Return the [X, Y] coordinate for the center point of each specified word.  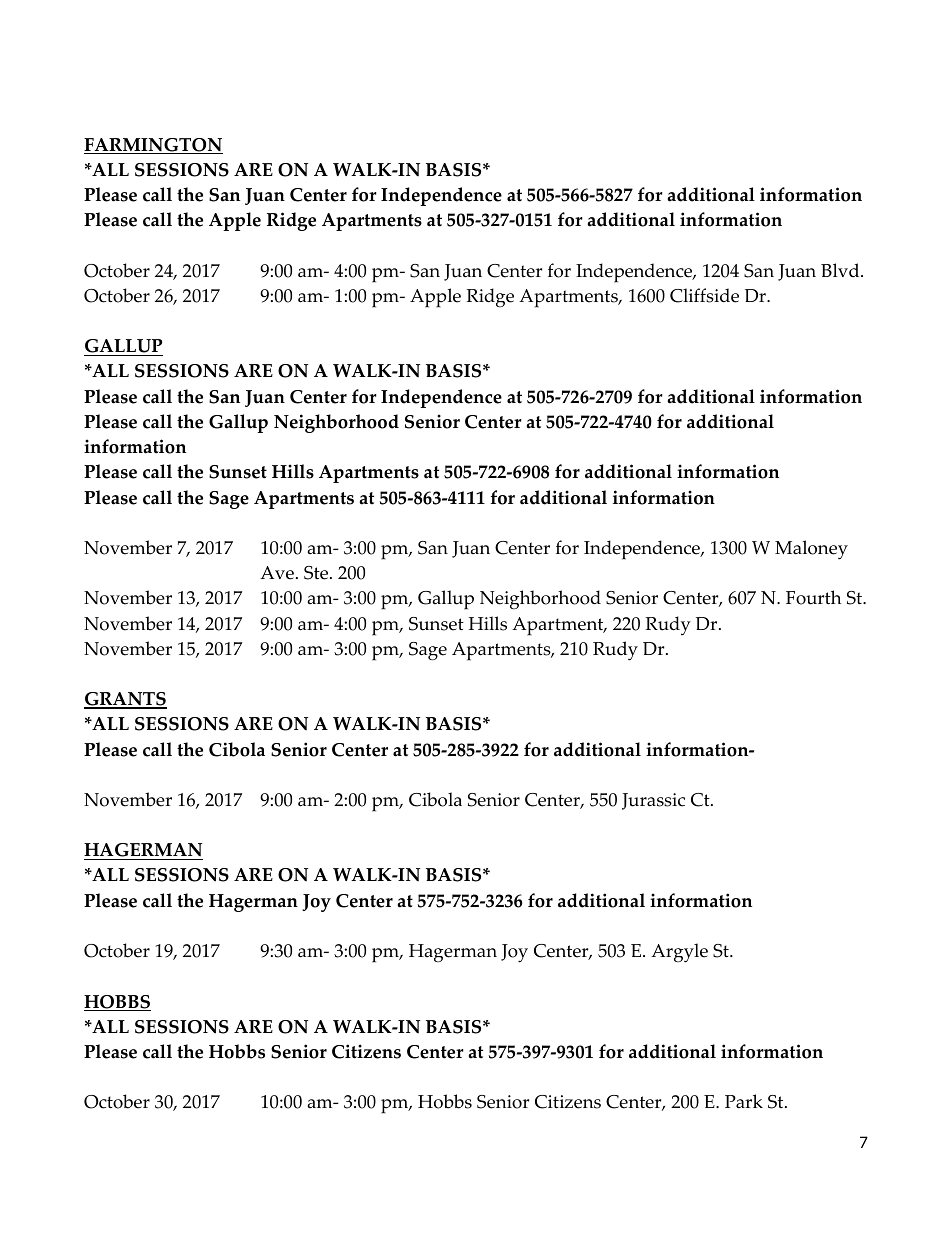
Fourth [814, 597]
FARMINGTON [153, 146]
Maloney [811, 550]
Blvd [841, 270]
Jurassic [653, 801]
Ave [277, 573]
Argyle [679, 953]
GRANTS [125, 700]
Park [744, 1101]
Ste [317, 573]
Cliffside [704, 295]
